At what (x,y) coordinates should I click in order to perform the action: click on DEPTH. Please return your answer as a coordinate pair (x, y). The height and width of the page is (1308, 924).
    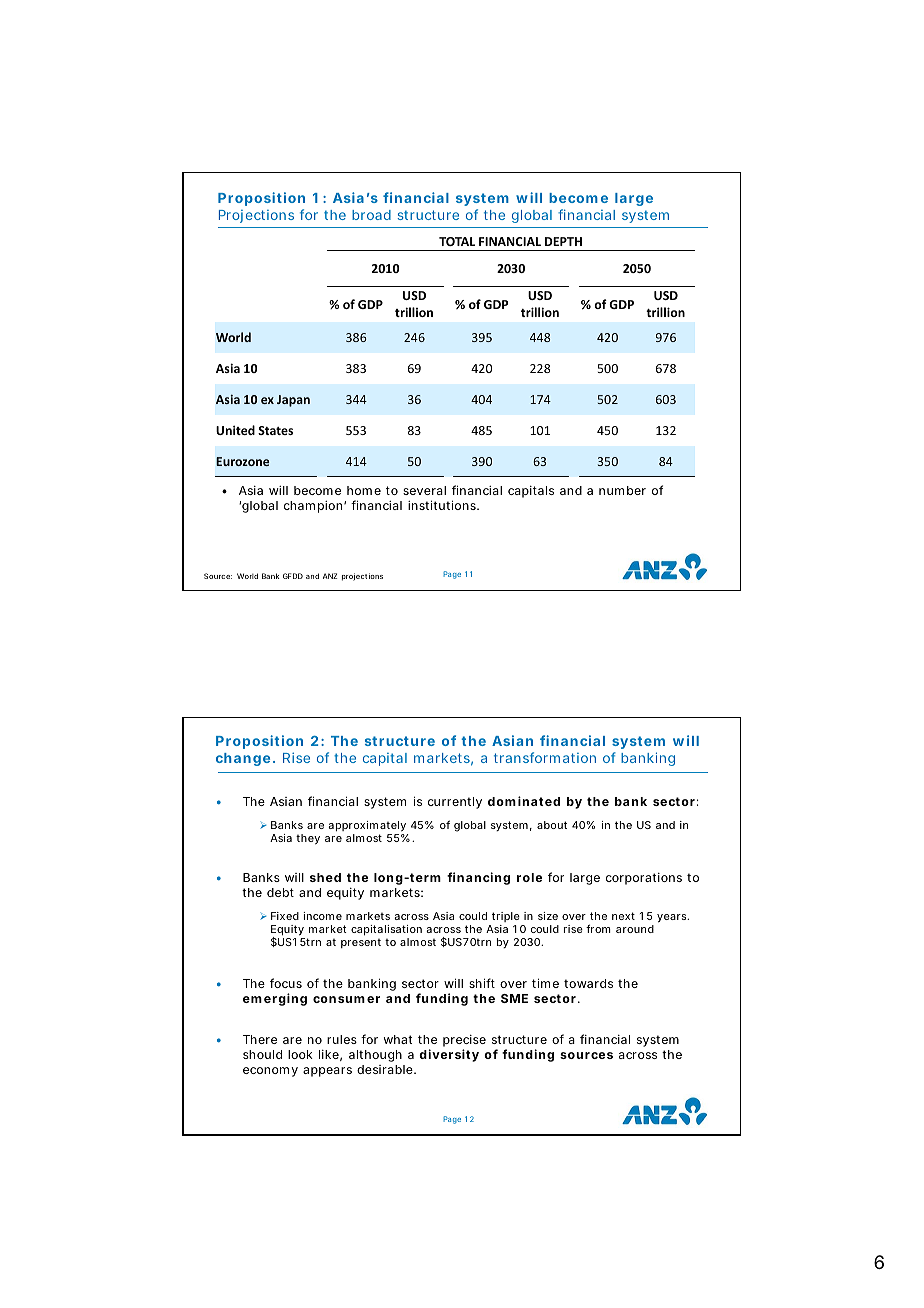
    Looking at the image, I should click on (563, 241).
